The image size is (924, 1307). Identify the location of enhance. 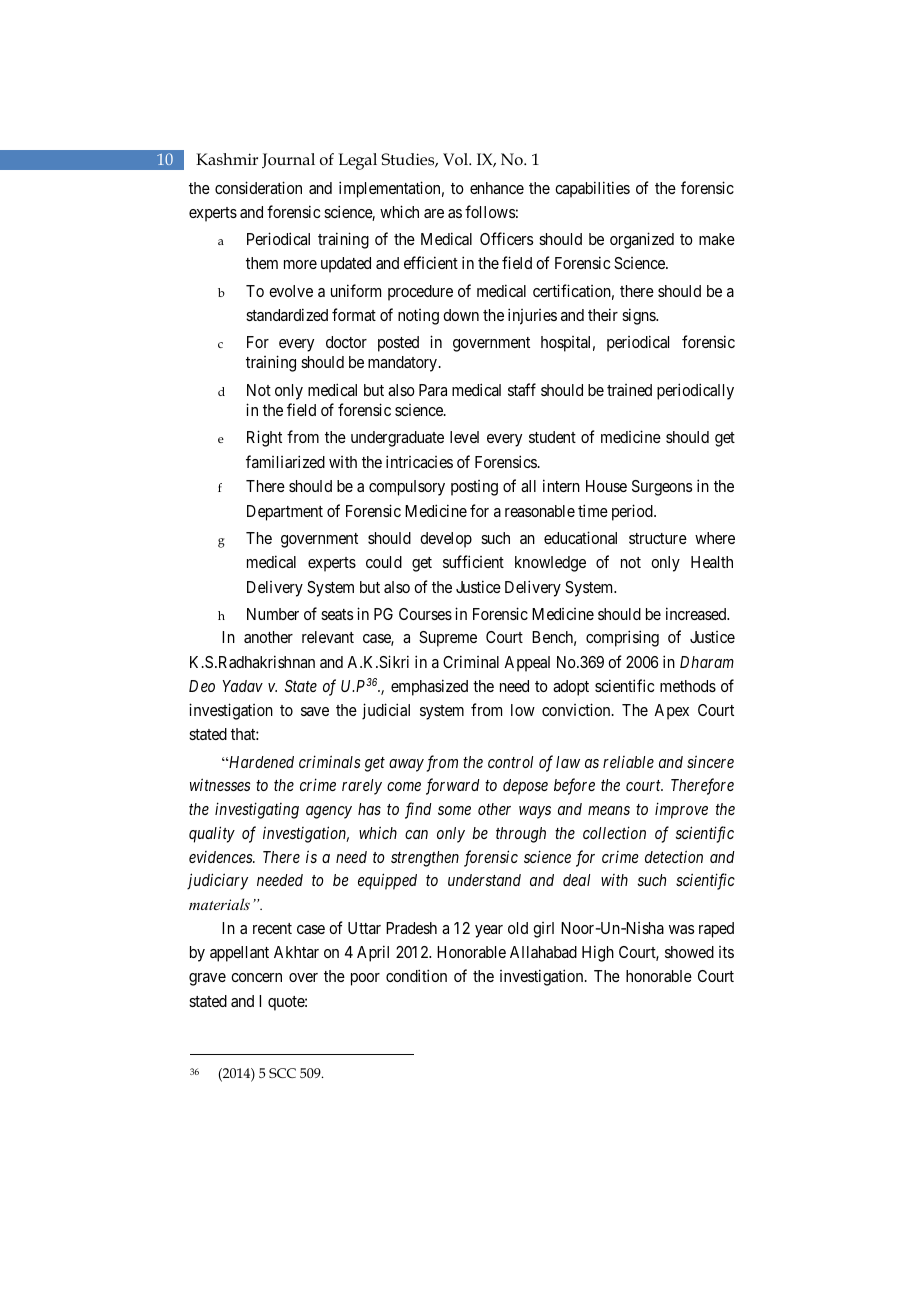
(497, 188).
